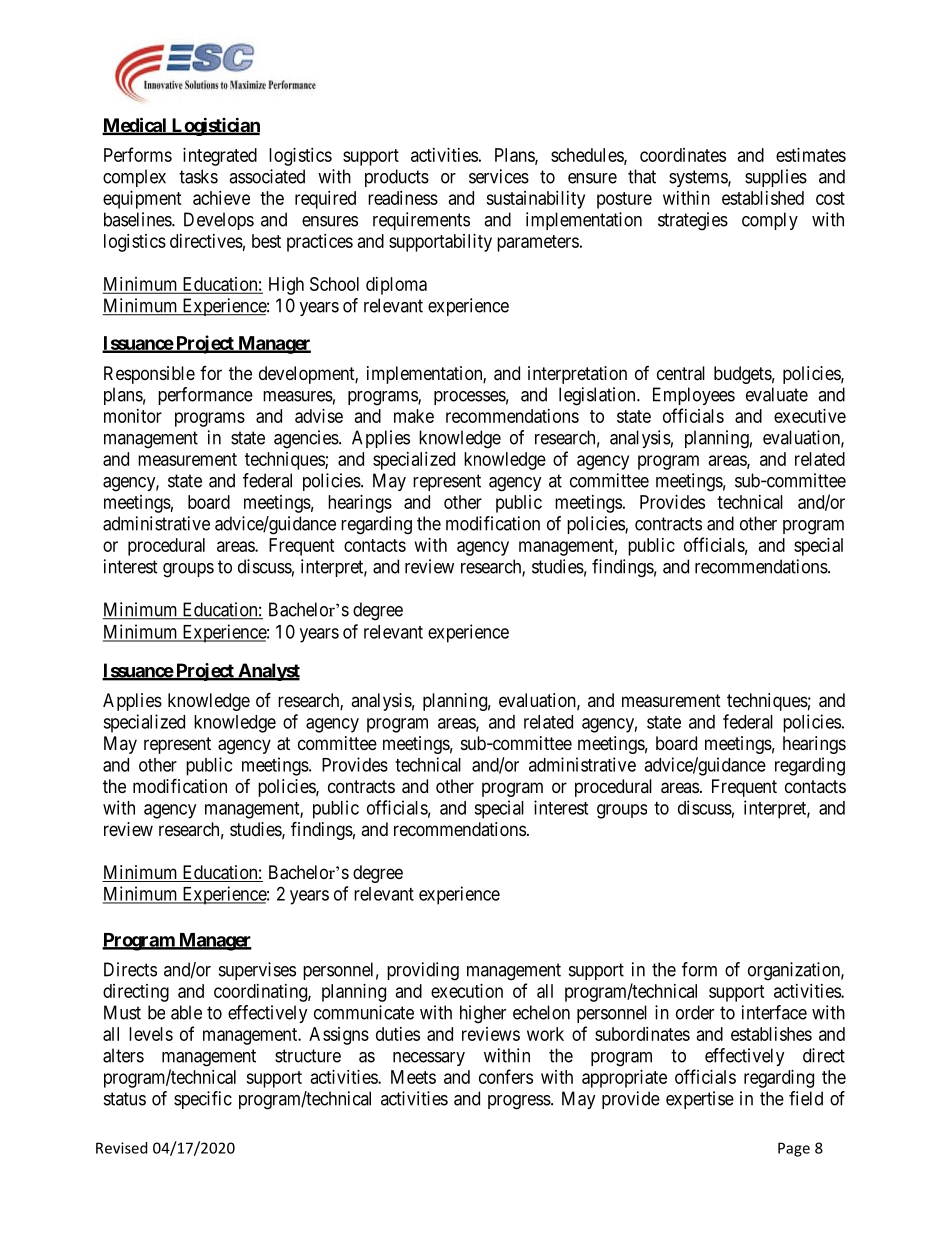  I want to click on evaluate, so click(777, 394).
